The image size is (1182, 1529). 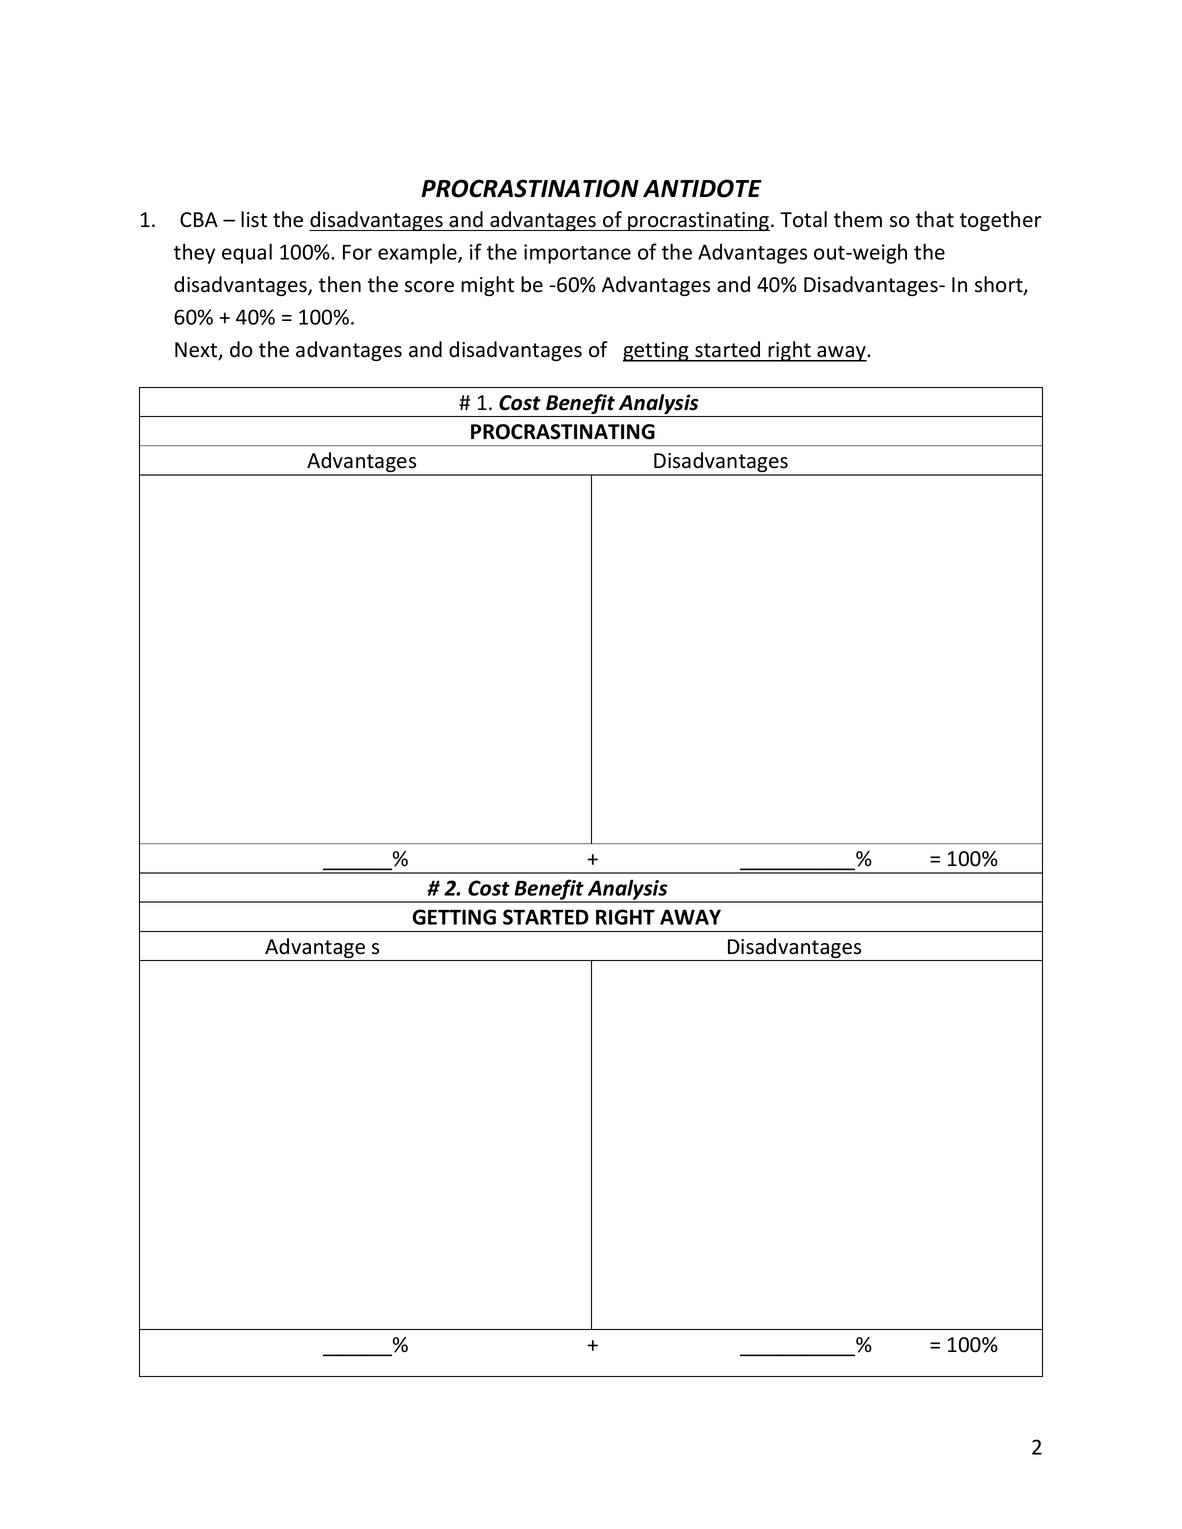 What do you see at coordinates (577, 254) in the page?
I see `importance` at bounding box center [577, 254].
